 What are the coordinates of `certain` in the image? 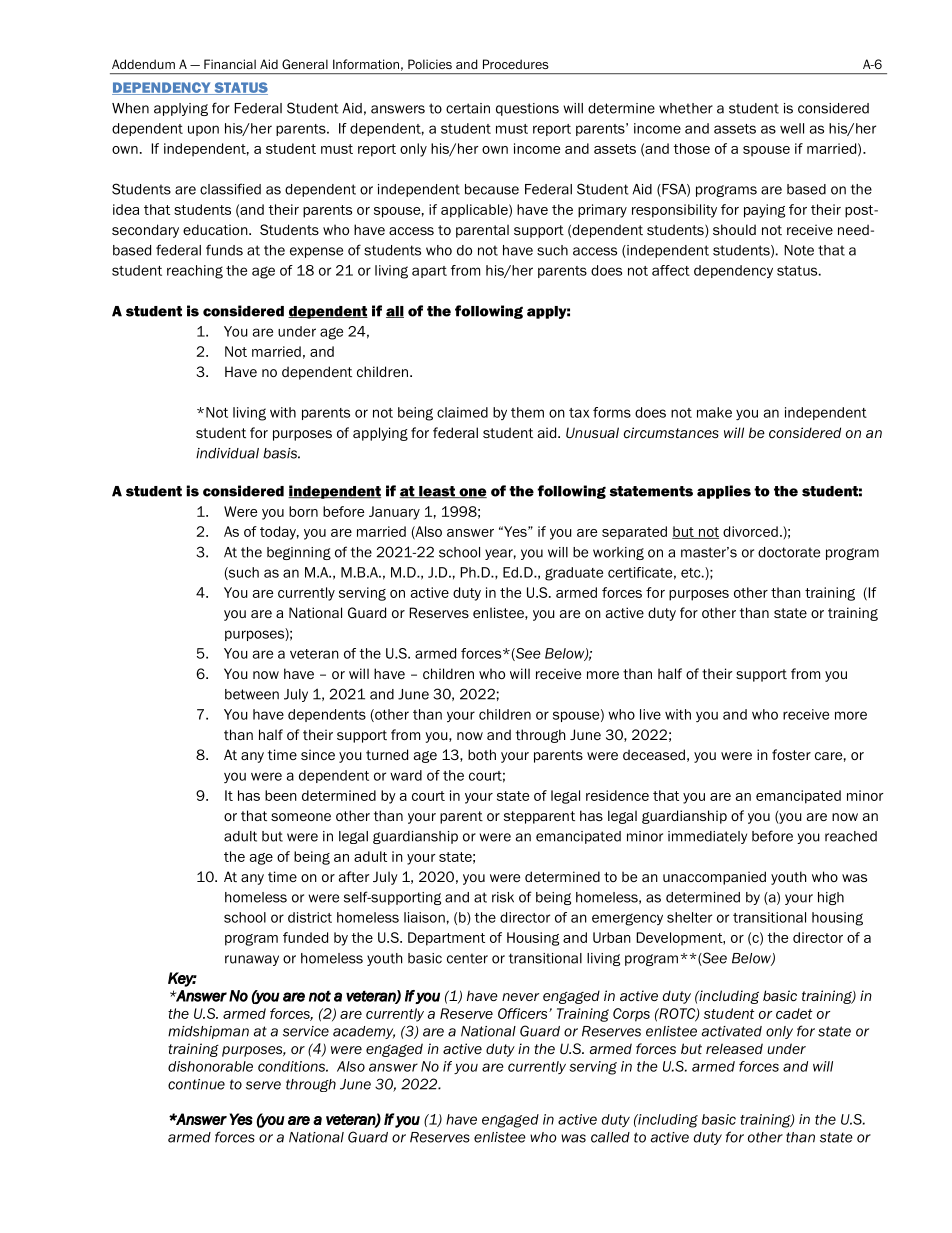 It's located at (468, 108).
